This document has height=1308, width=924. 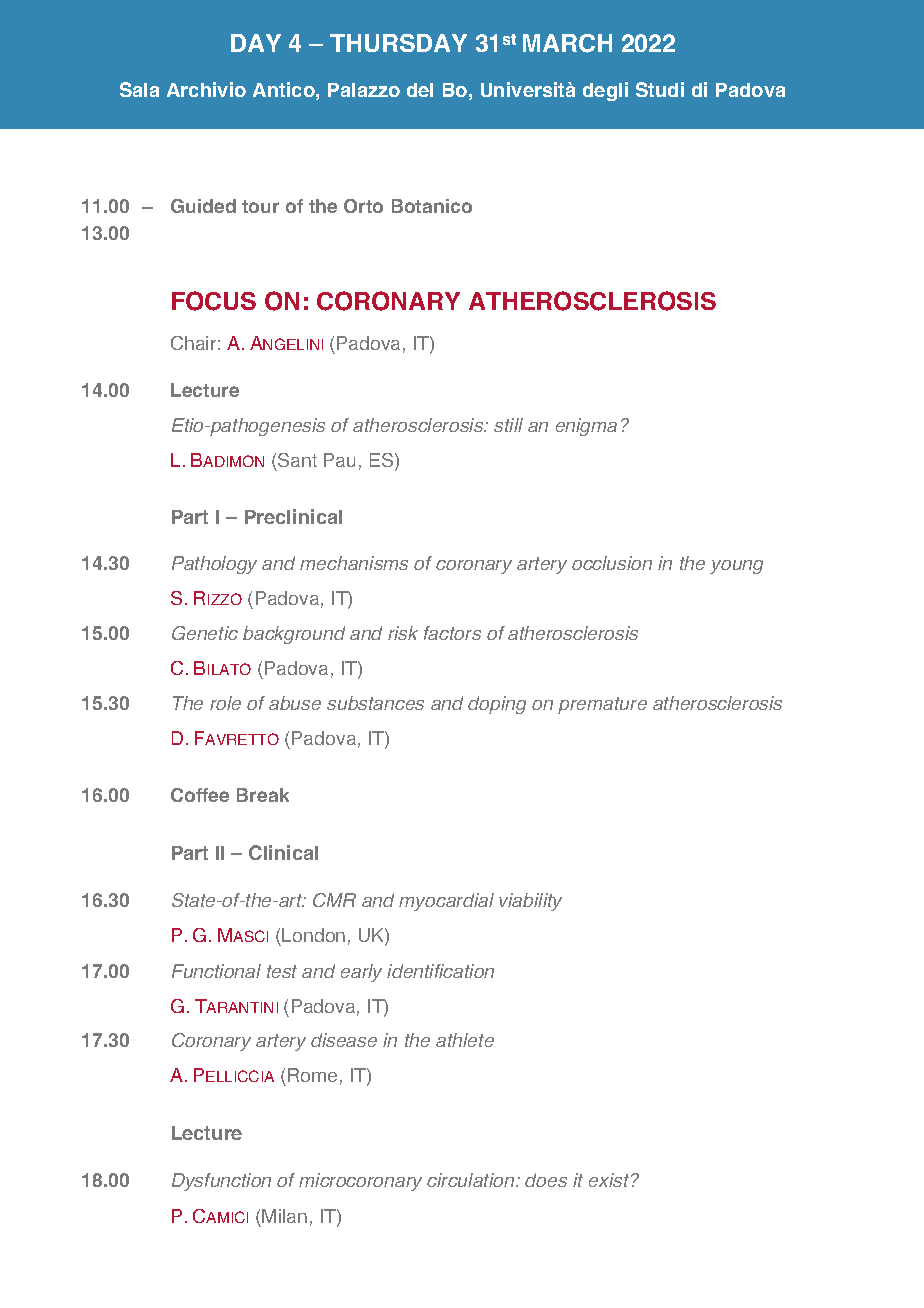 I want to click on del, so click(x=420, y=90).
